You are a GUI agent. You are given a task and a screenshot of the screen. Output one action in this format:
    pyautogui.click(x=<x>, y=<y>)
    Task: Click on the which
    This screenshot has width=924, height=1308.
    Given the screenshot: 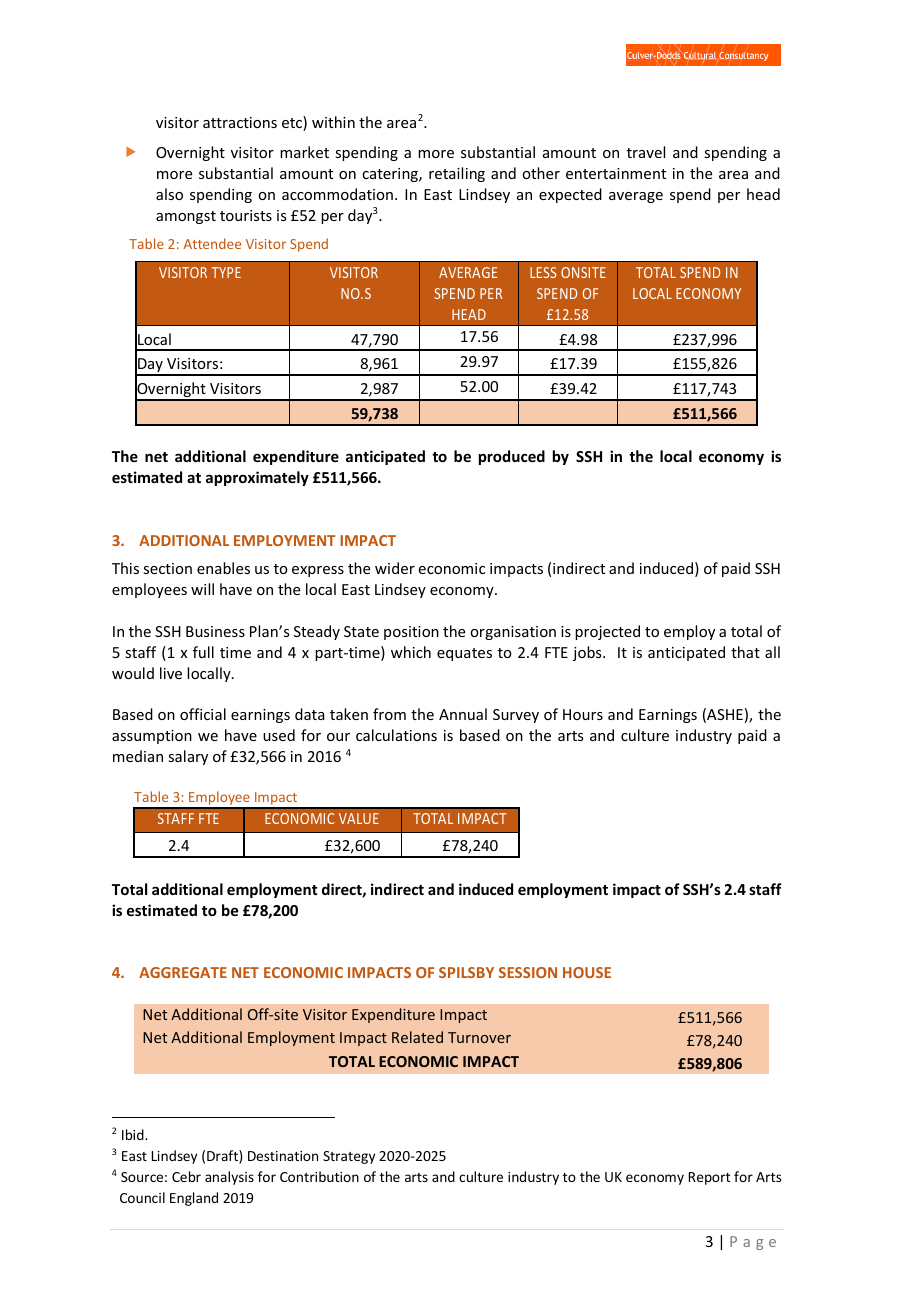 What is the action you would take?
    pyautogui.click(x=411, y=652)
